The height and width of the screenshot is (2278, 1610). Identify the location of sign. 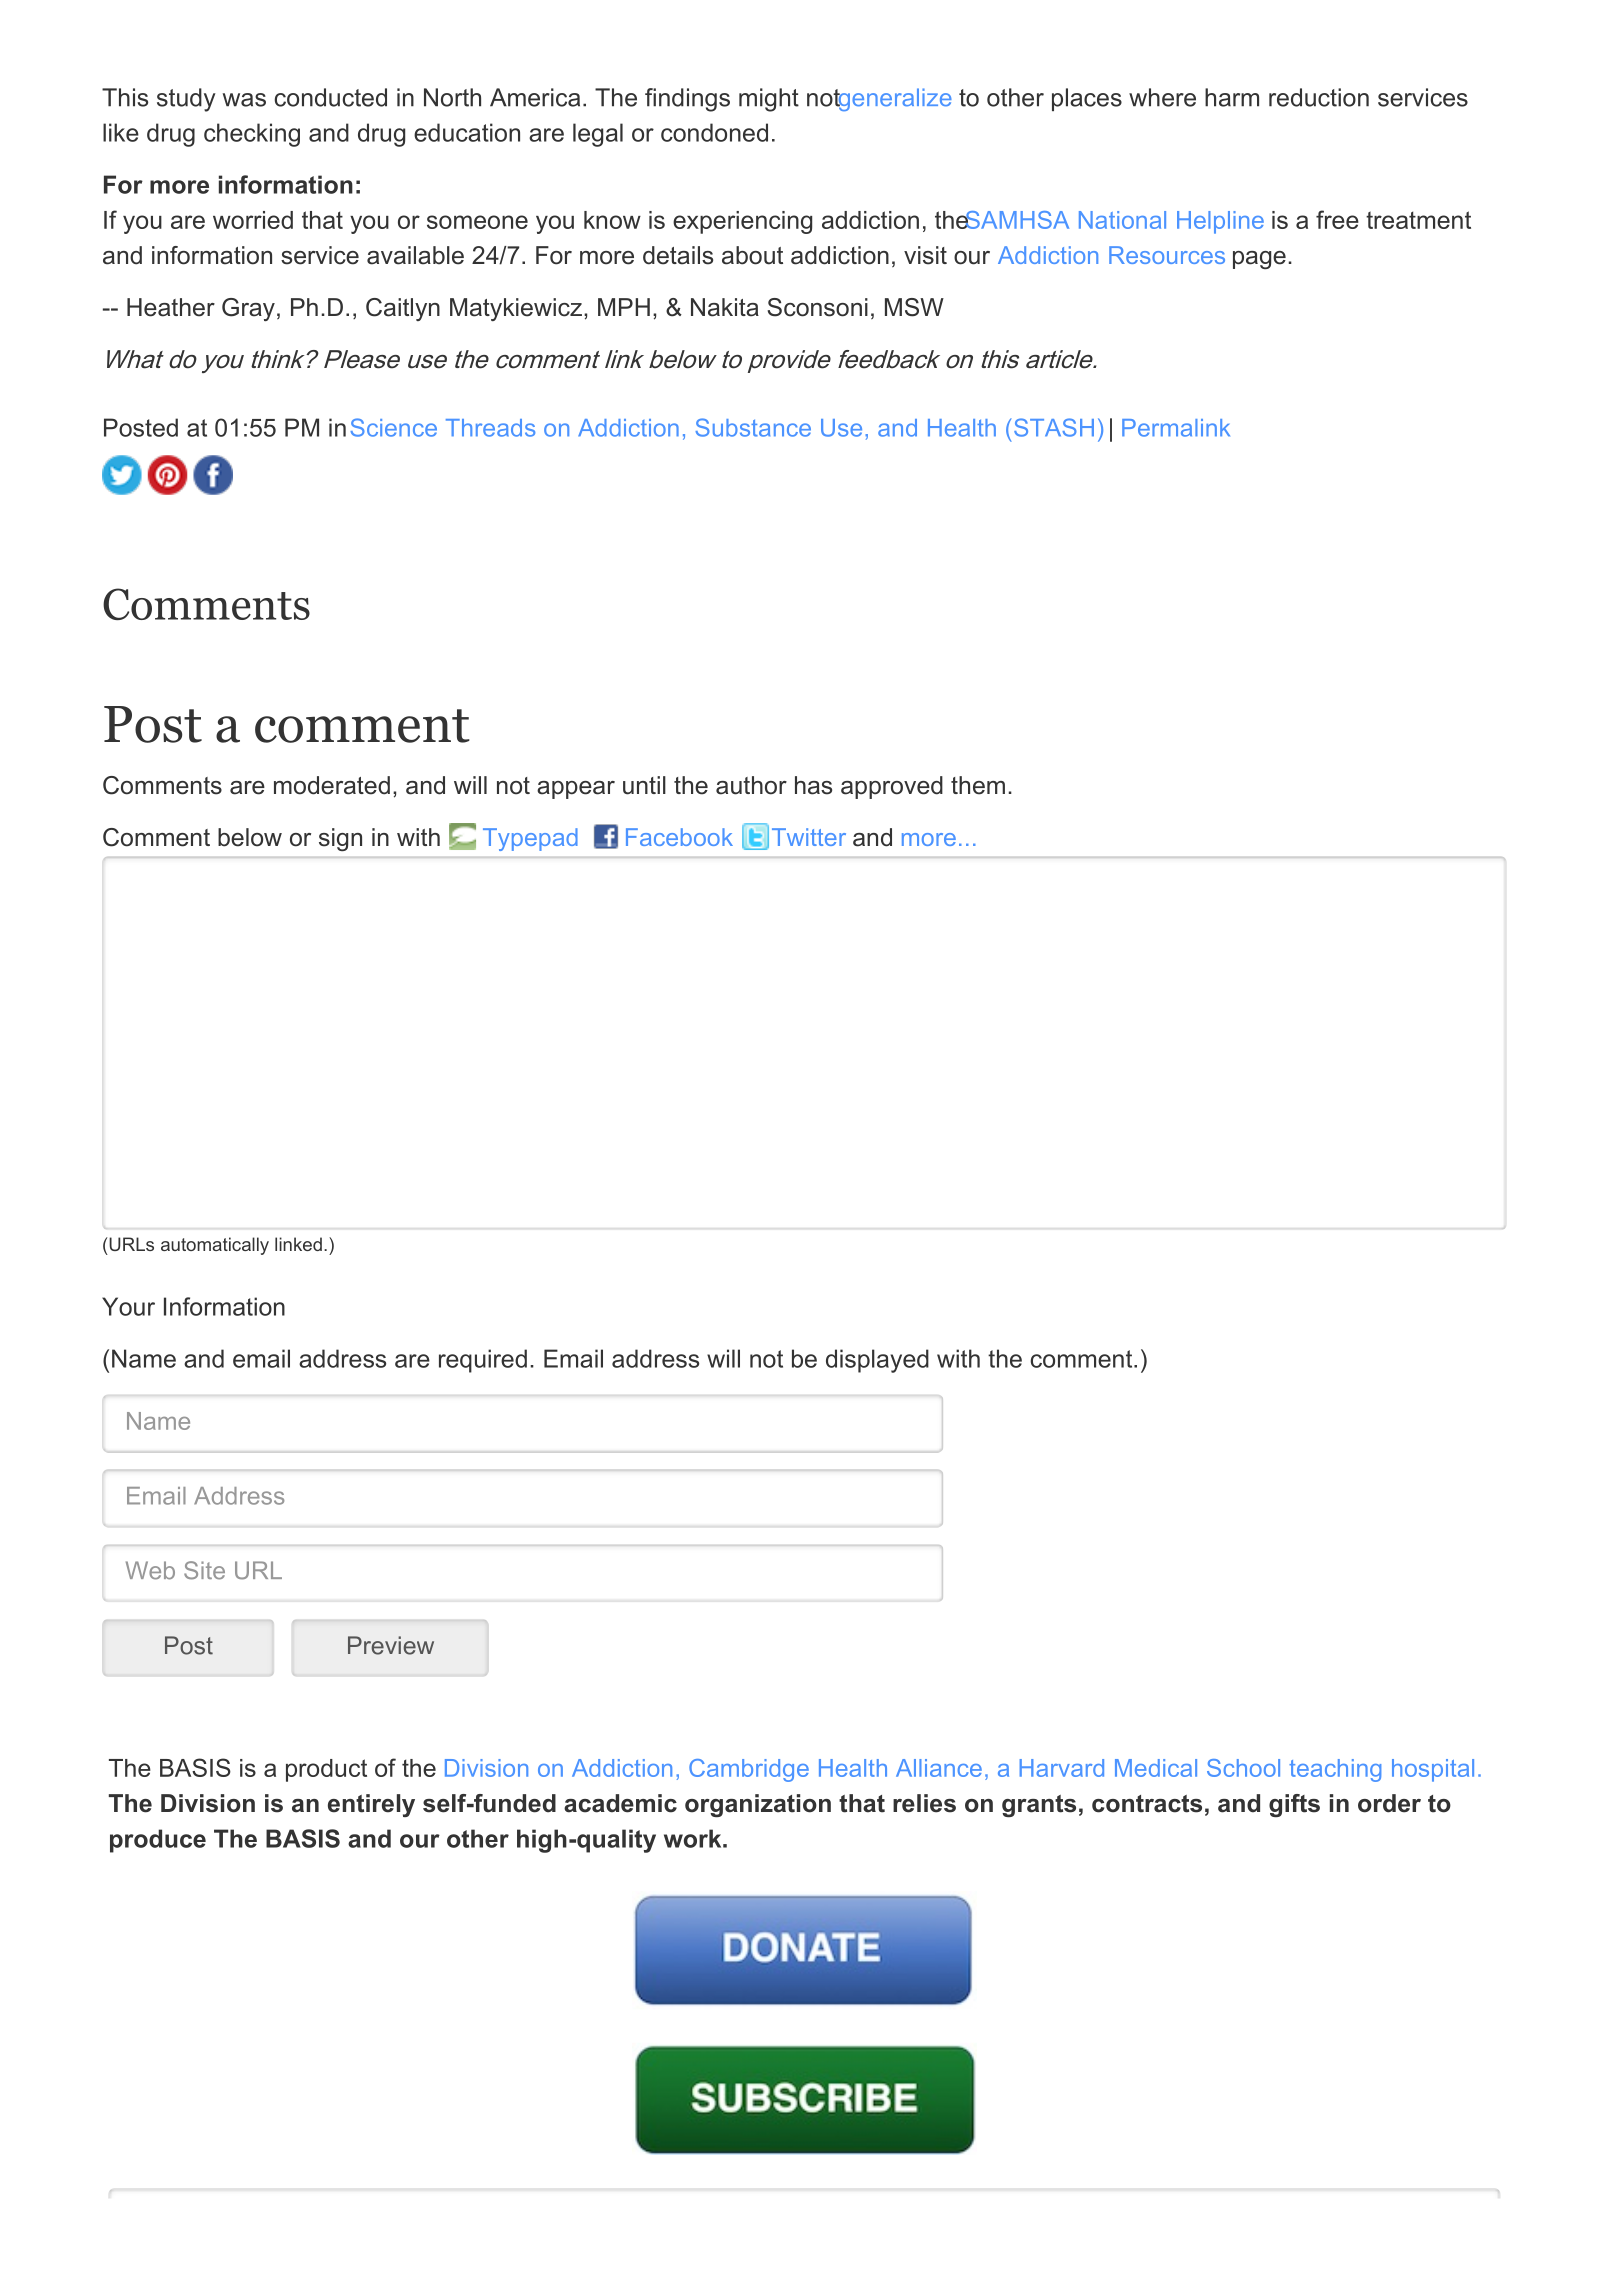
(340, 839).
